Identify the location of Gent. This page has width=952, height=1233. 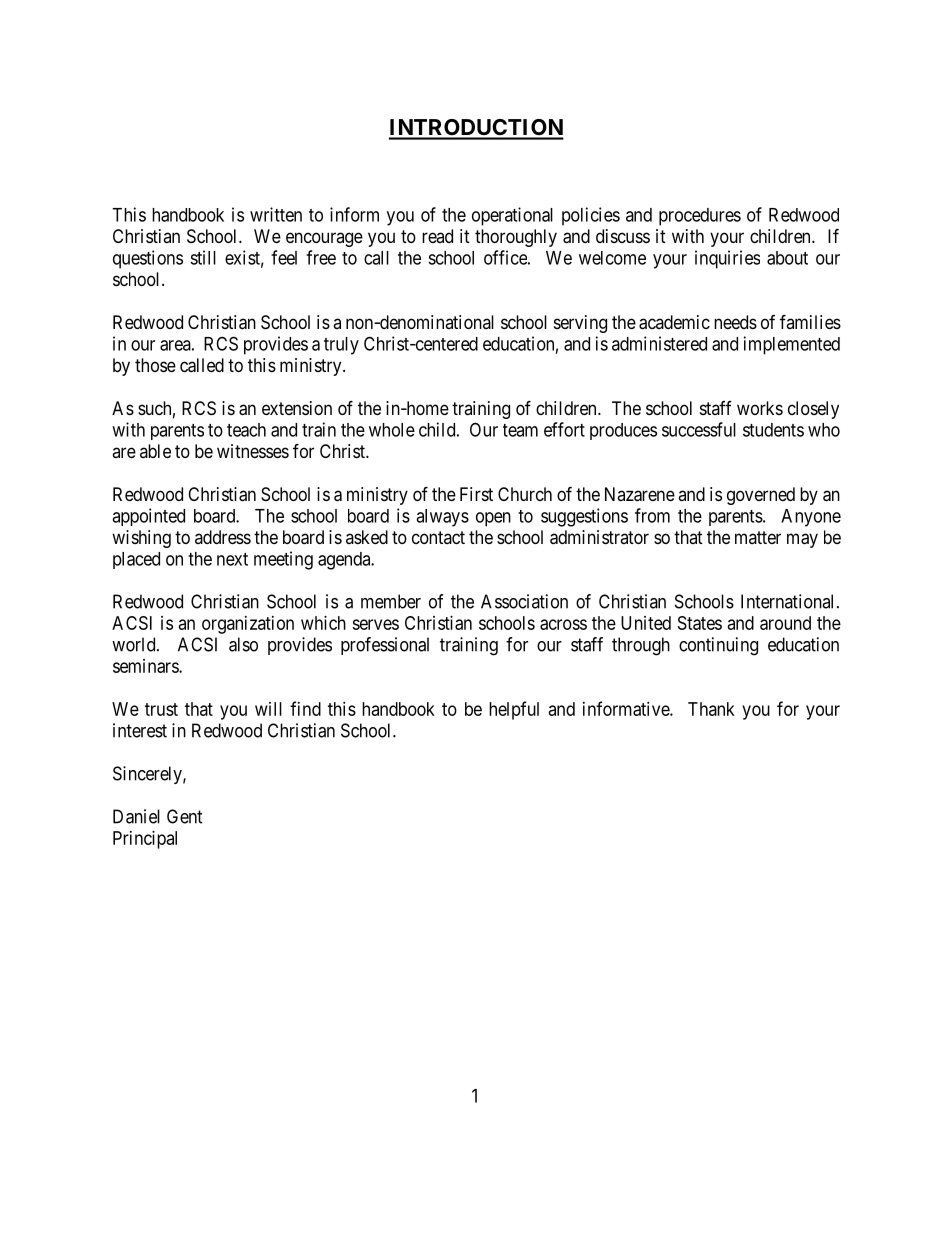
(185, 816).
